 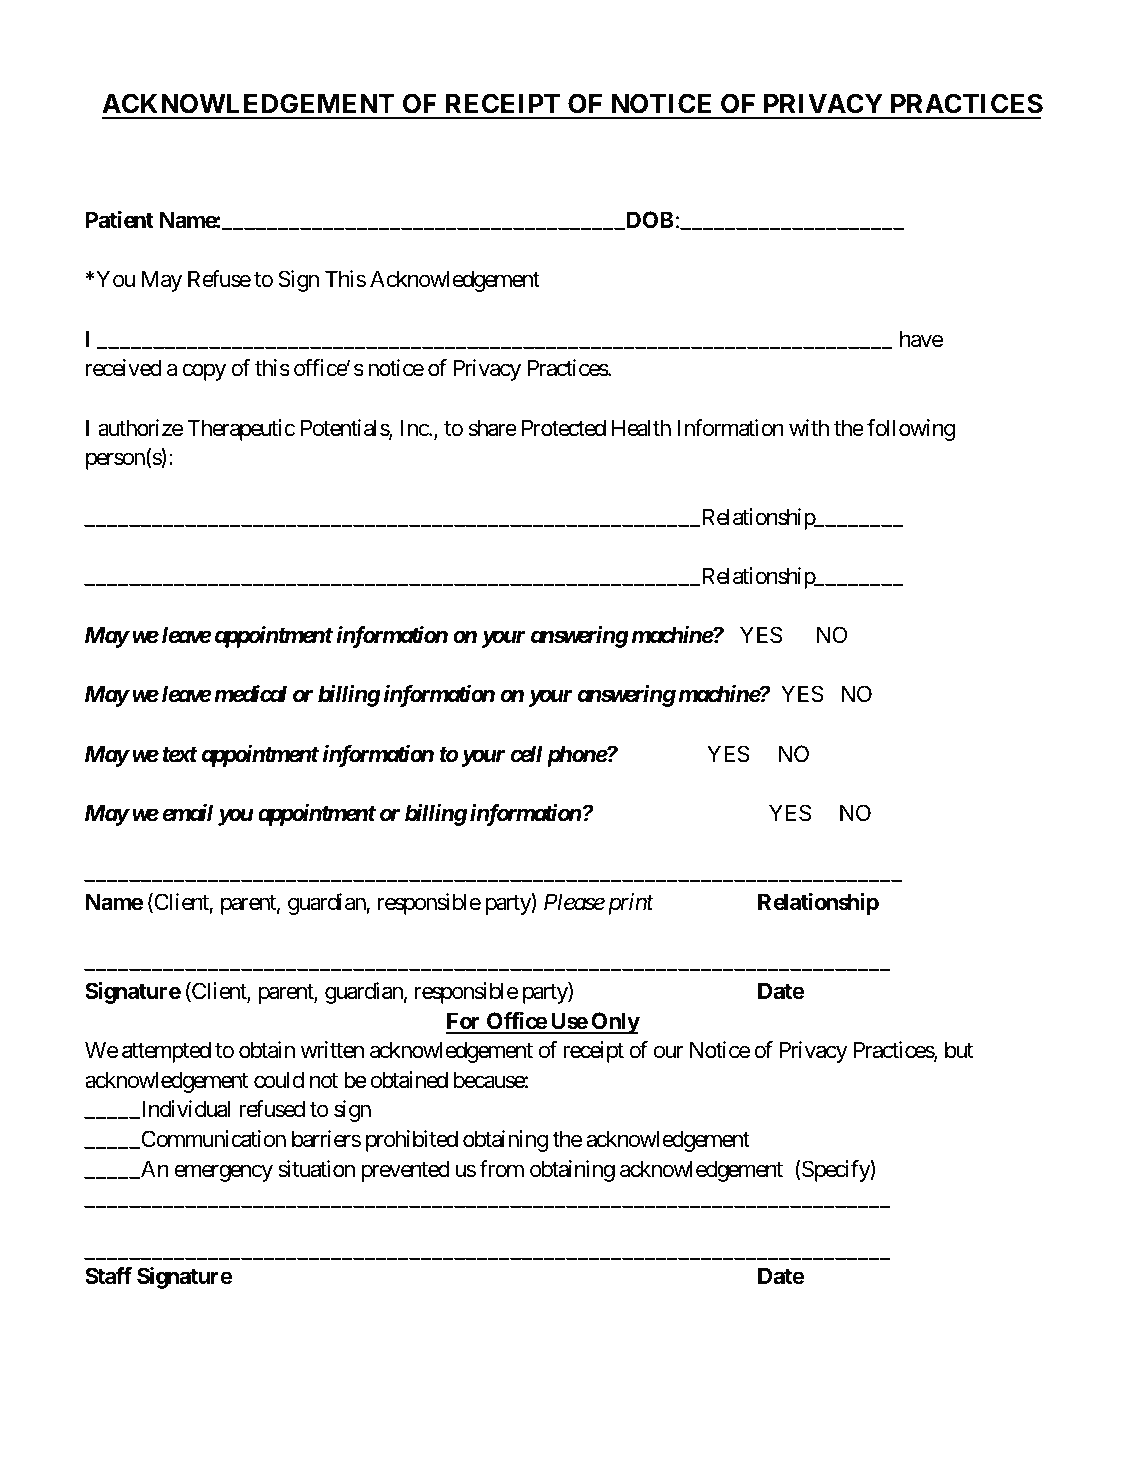 I want to click on Protected, so click(x=564, y=428).
